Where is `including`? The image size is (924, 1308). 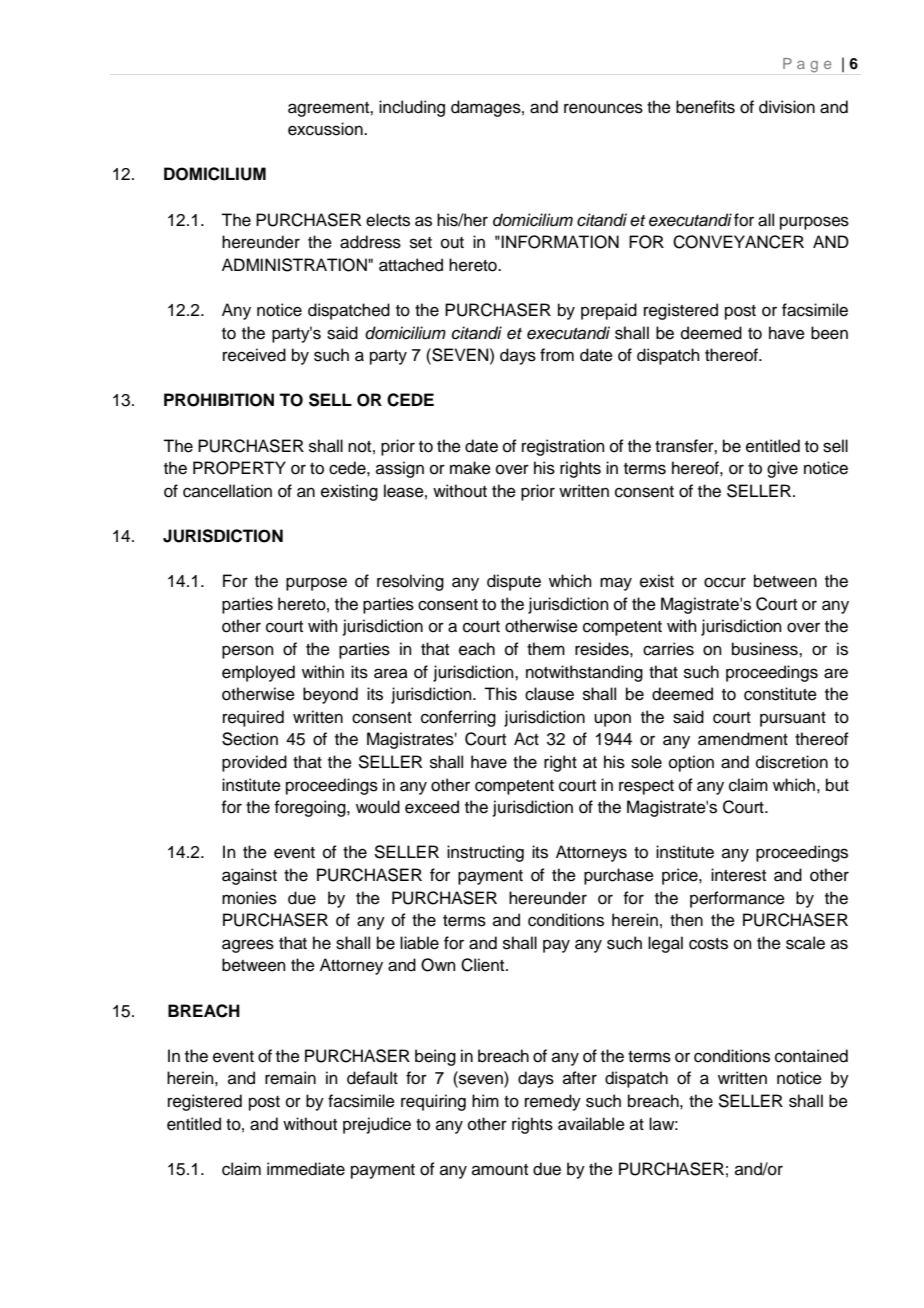
including is located at coordinates (412, 108).
